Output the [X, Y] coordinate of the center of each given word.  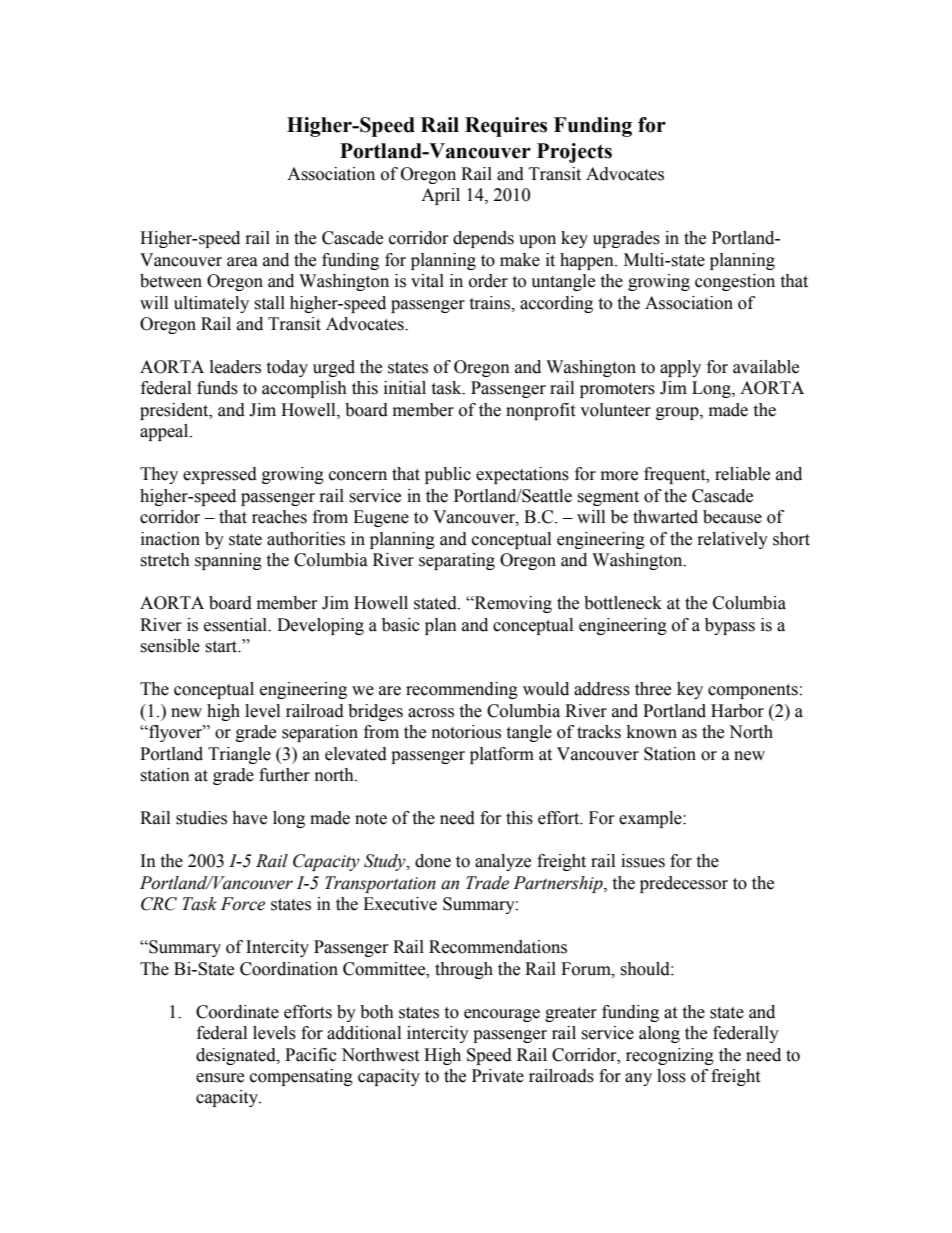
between [171, 281]
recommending [462, 690]
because [732, 517]
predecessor [684, 884]
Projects [574, 153]
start [222, 647]
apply [680, 368]
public [448, 475]
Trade [487, 883]
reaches [279, 517]
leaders [235, 367]
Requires [506, 127]
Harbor [737, 711]
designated [237, 1056]
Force [243, 904]
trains [491, 303]
